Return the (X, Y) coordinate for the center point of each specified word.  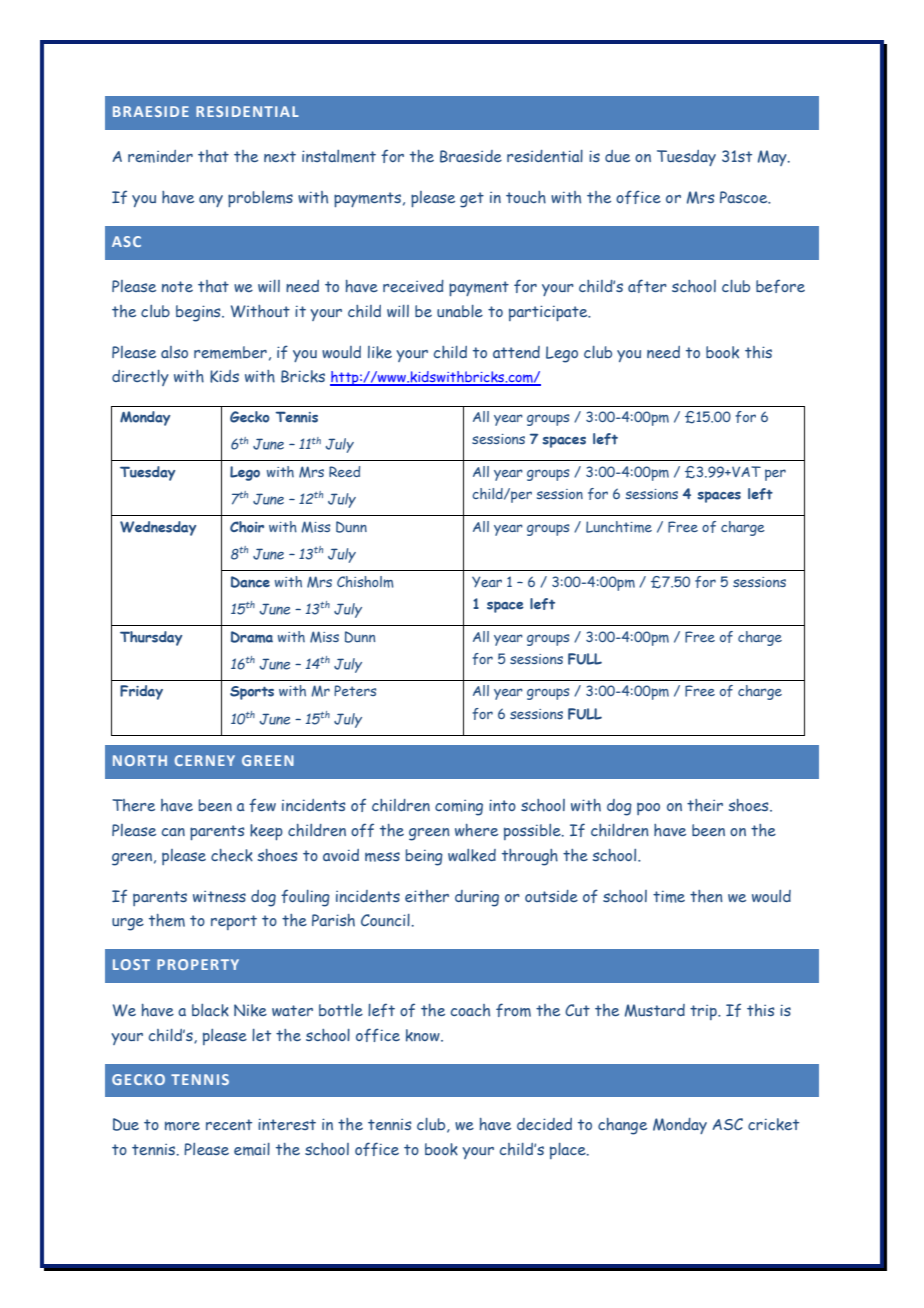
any (211, 201)
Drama (252, 637)
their (705, 805)
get (472, 200)
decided (544, 1124)
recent (229, 1124)
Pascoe (745, 197)
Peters (355, 690)
